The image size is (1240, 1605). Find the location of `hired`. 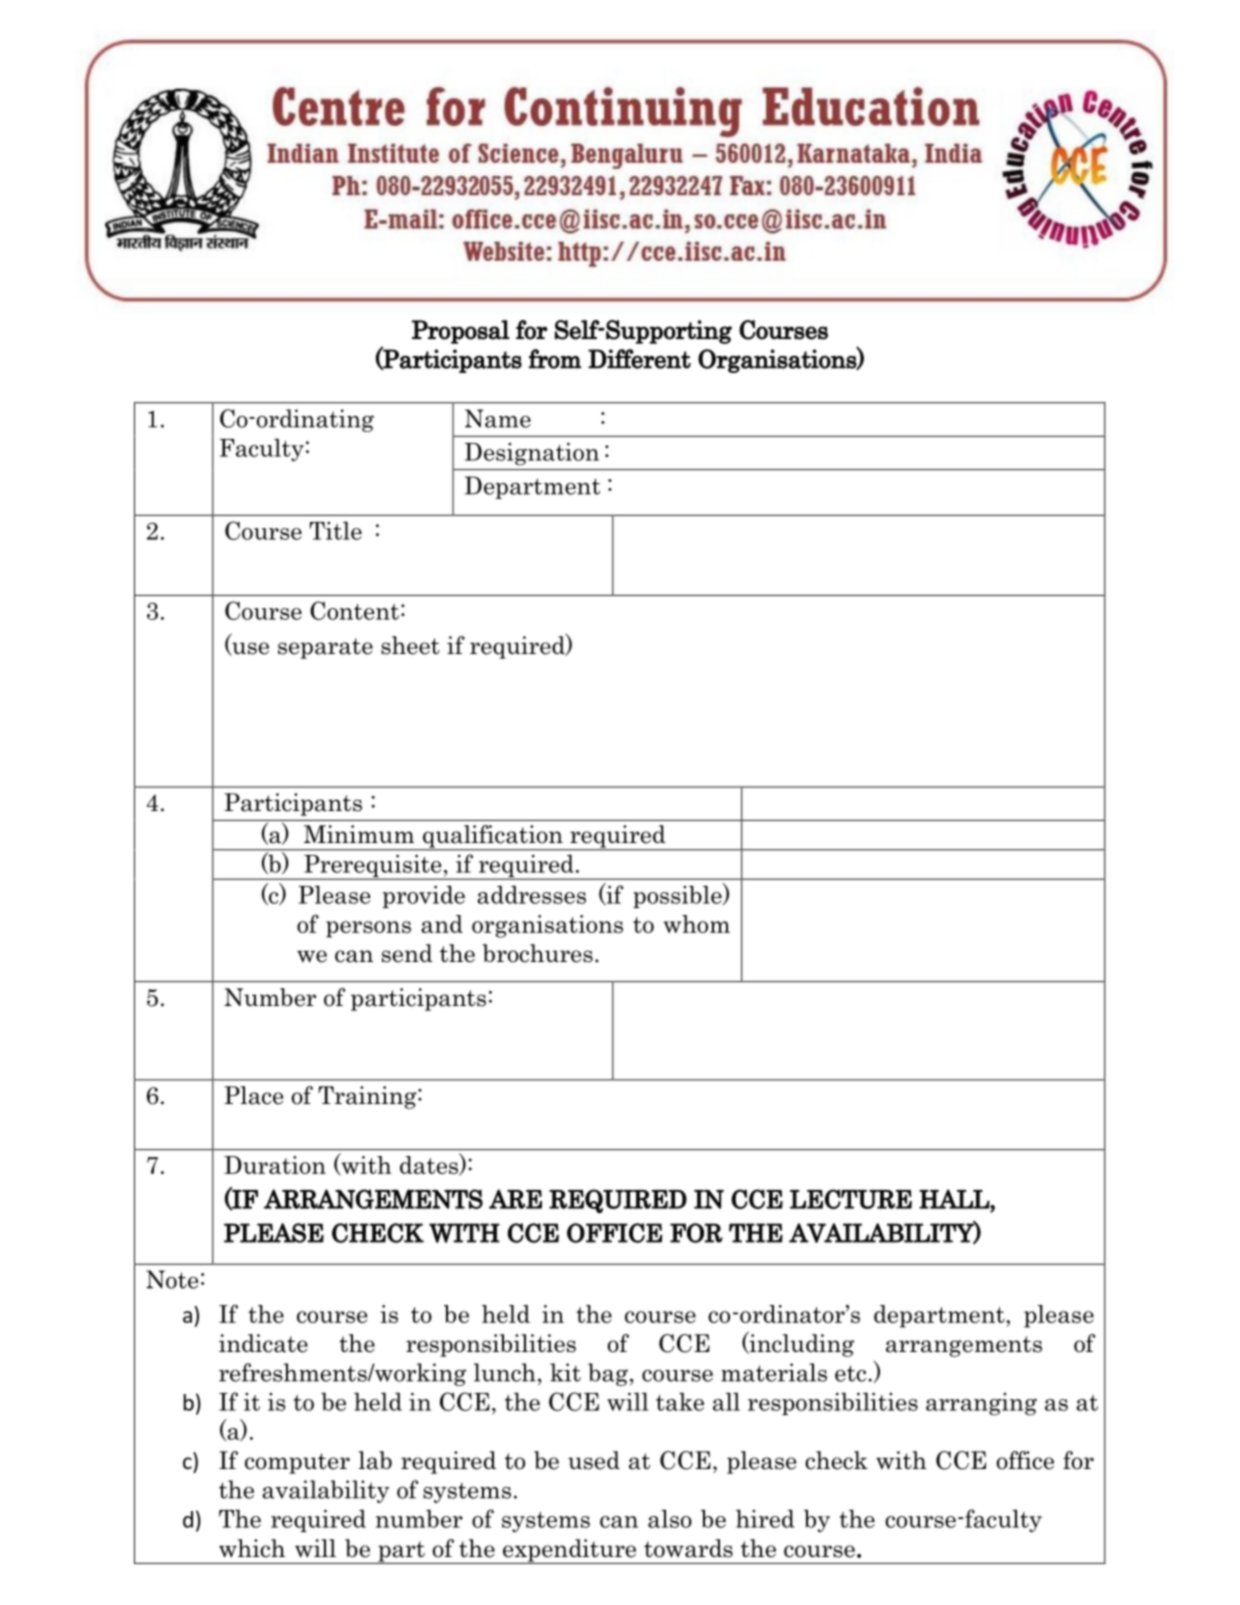

hired is located at coordinates (765, 1518).
